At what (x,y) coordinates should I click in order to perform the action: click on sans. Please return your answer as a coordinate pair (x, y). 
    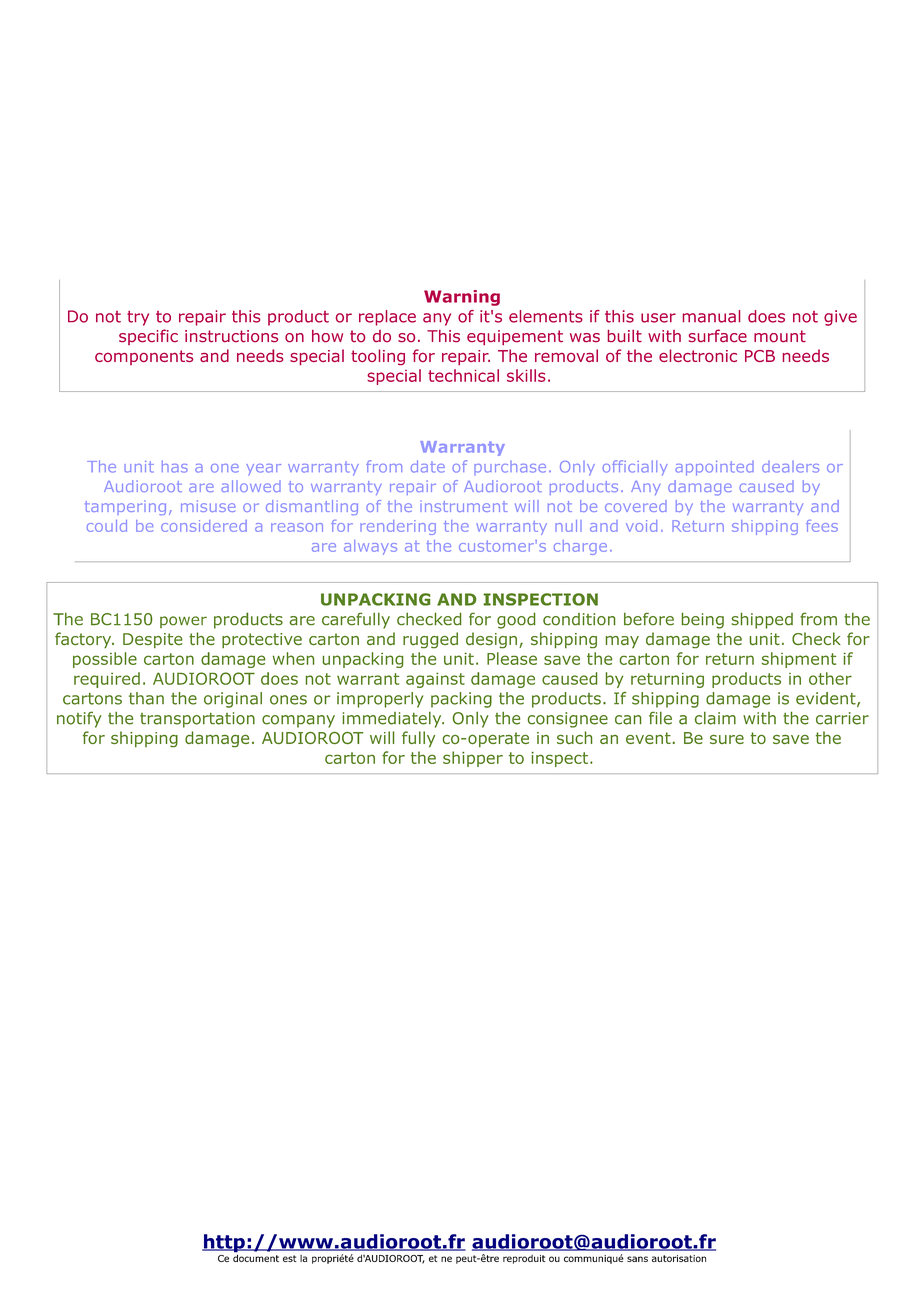
    Looking at the image, I should click on (637, 1259).
